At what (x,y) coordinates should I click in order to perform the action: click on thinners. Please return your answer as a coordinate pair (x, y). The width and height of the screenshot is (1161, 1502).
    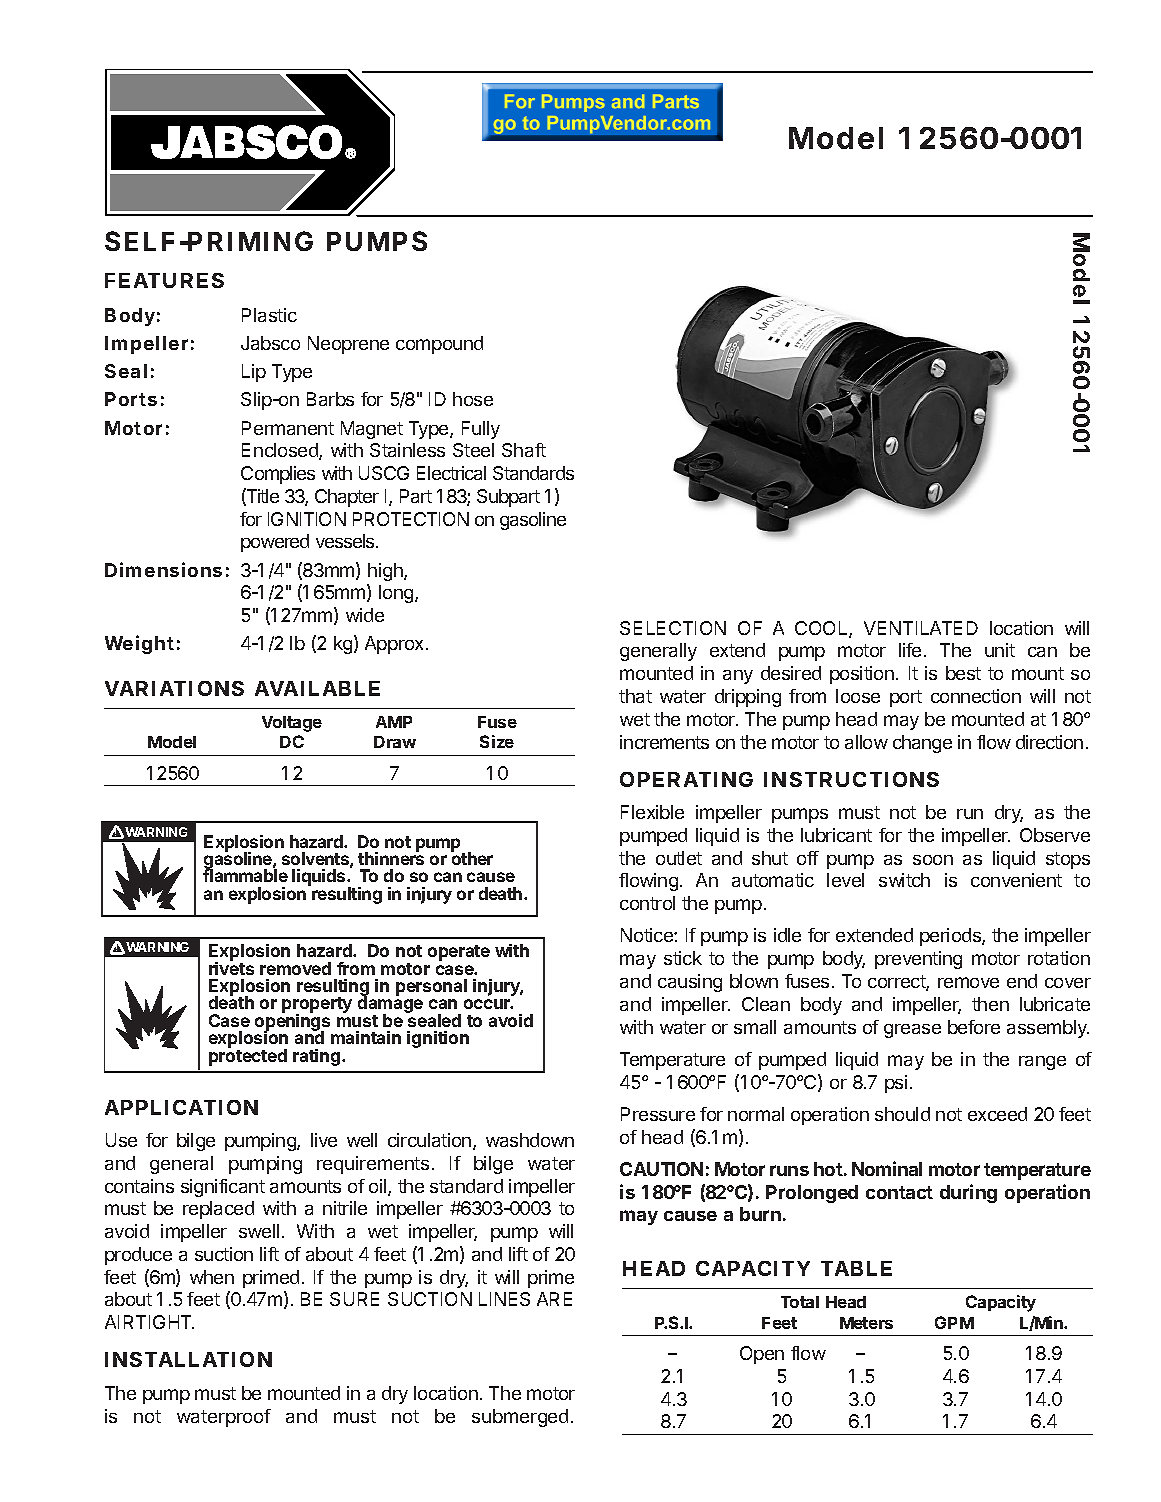
    Looking at the image, I should click on (391, 858).
